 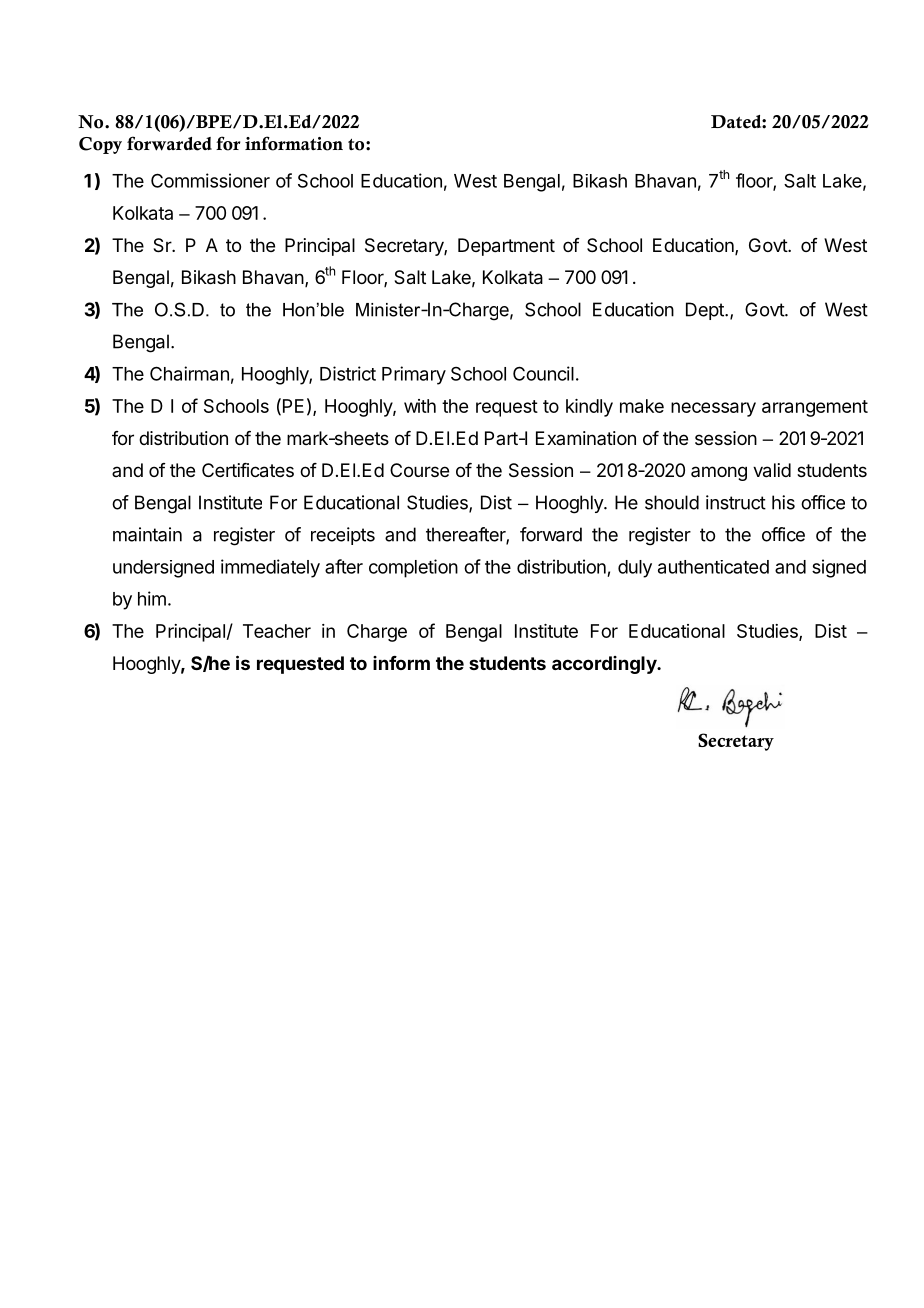 I want to click on Commissioner, so click(x=210, y=180).
